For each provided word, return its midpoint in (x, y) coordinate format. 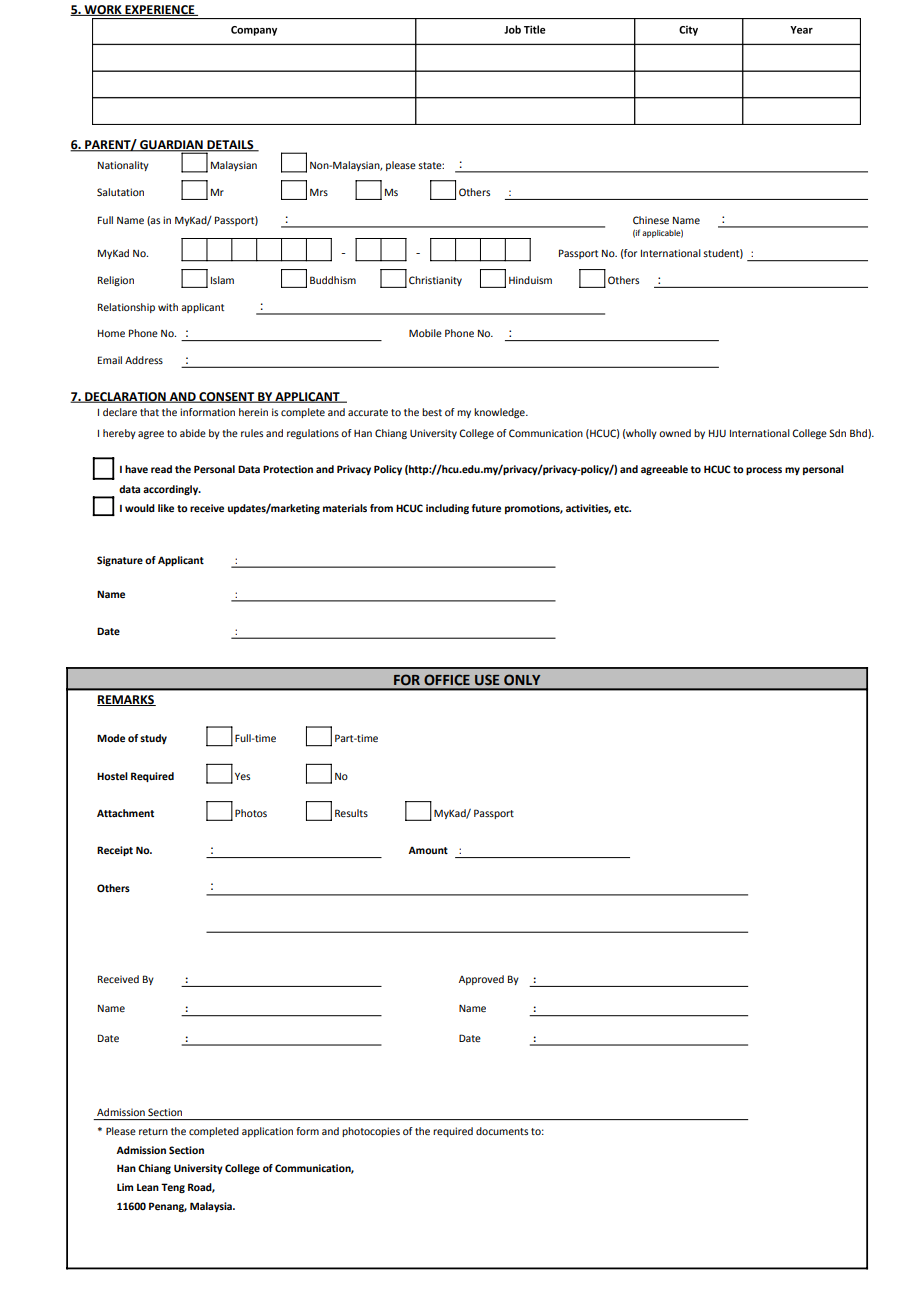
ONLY (522, 679)
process (764, 471)
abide (193, 433)
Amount (428, 850)
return (153, 1131)
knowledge (500, 413)
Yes (242, 776)
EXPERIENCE (160, 10)
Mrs (319, 192)
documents (502, 1131)
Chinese (651, 220)
